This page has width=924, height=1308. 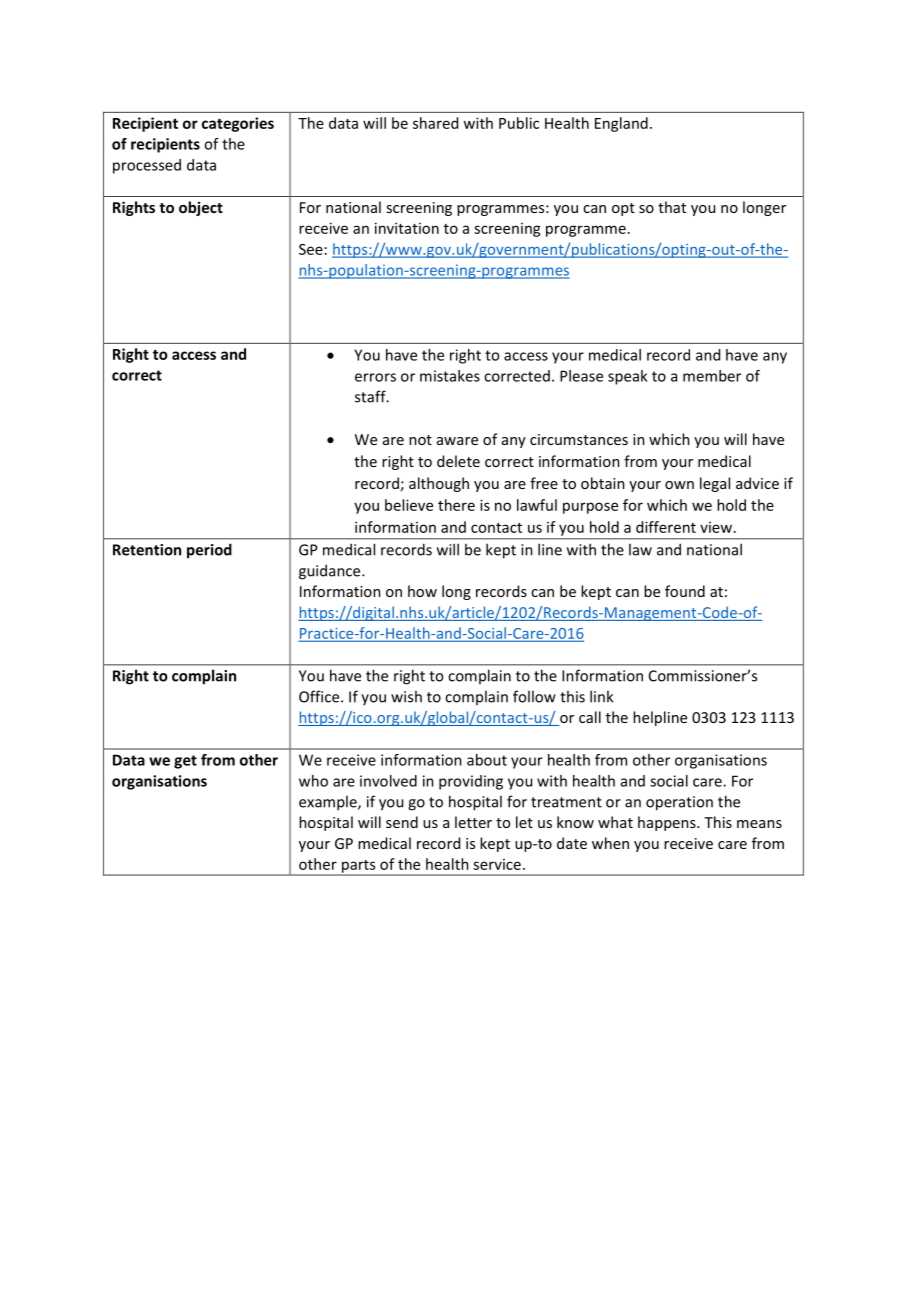 What do you see at coordinates (422, 591) in the page?
I see `how` at bounding box center [422, 591].
